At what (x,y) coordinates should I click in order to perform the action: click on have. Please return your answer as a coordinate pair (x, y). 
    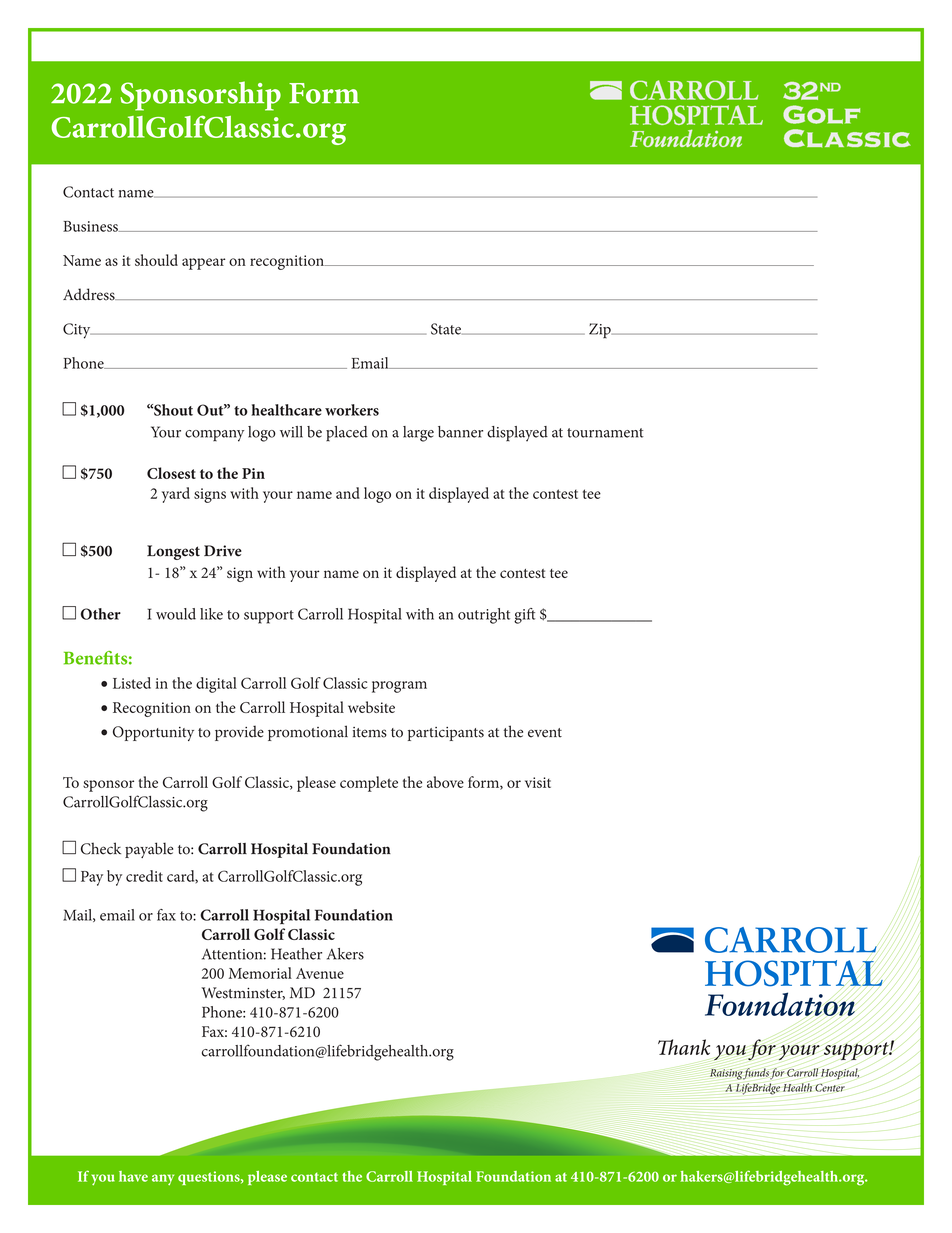
    Looking at the image, I should click on (133, 1176).
